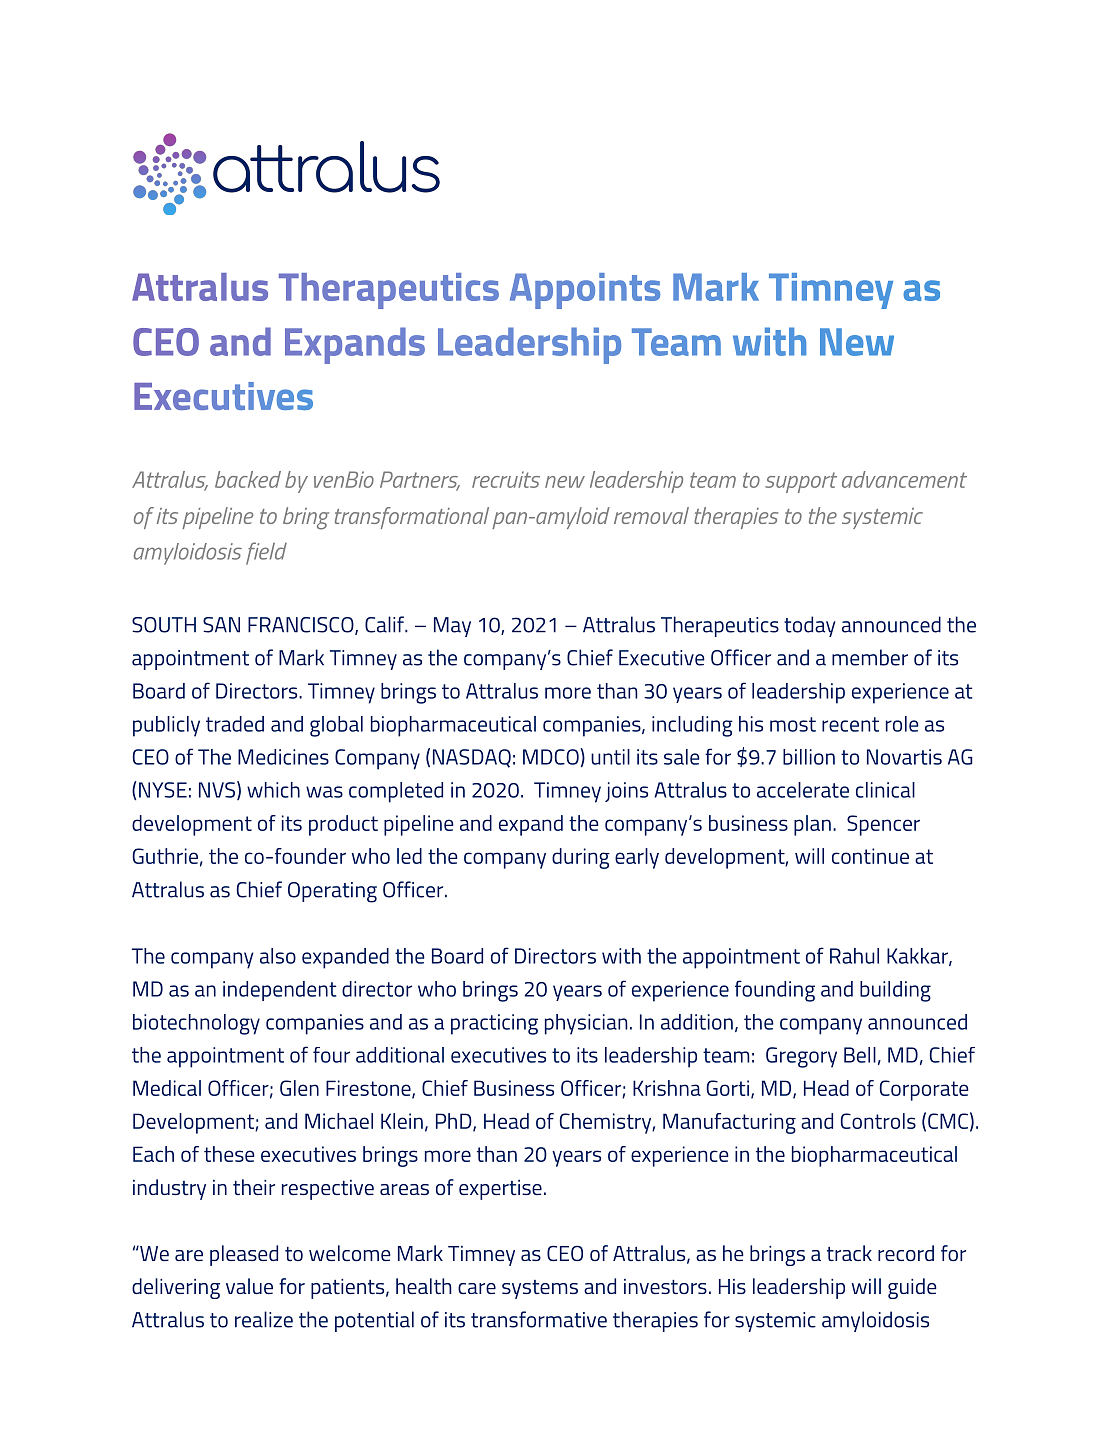 The image size is (1110, 1436). What do you see at coordinates (332, 892) in the screenshot?
I see `Operating` at bounding box center [332, 892].
